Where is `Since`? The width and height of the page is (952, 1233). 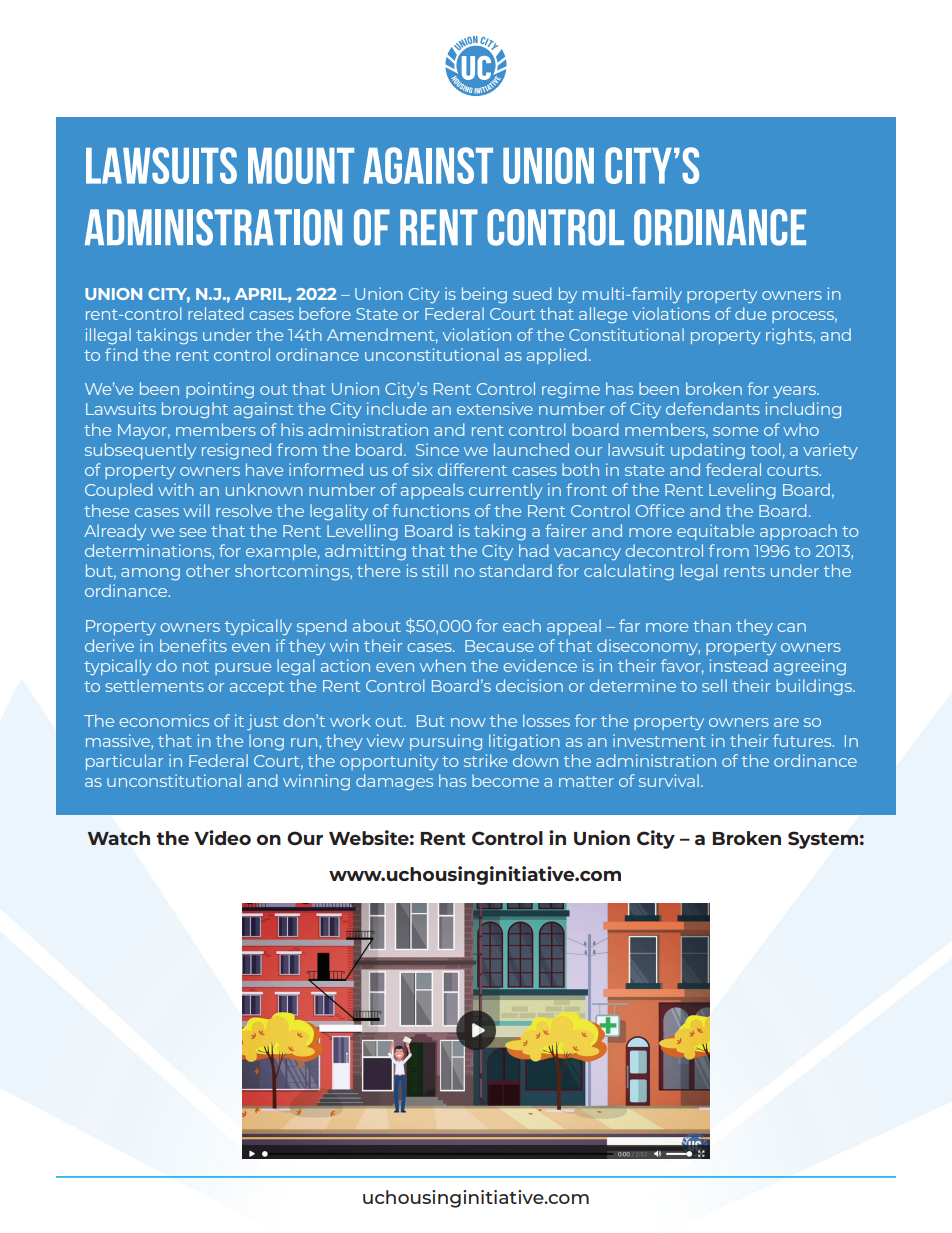 Since is located at coordinates (437, 449).
